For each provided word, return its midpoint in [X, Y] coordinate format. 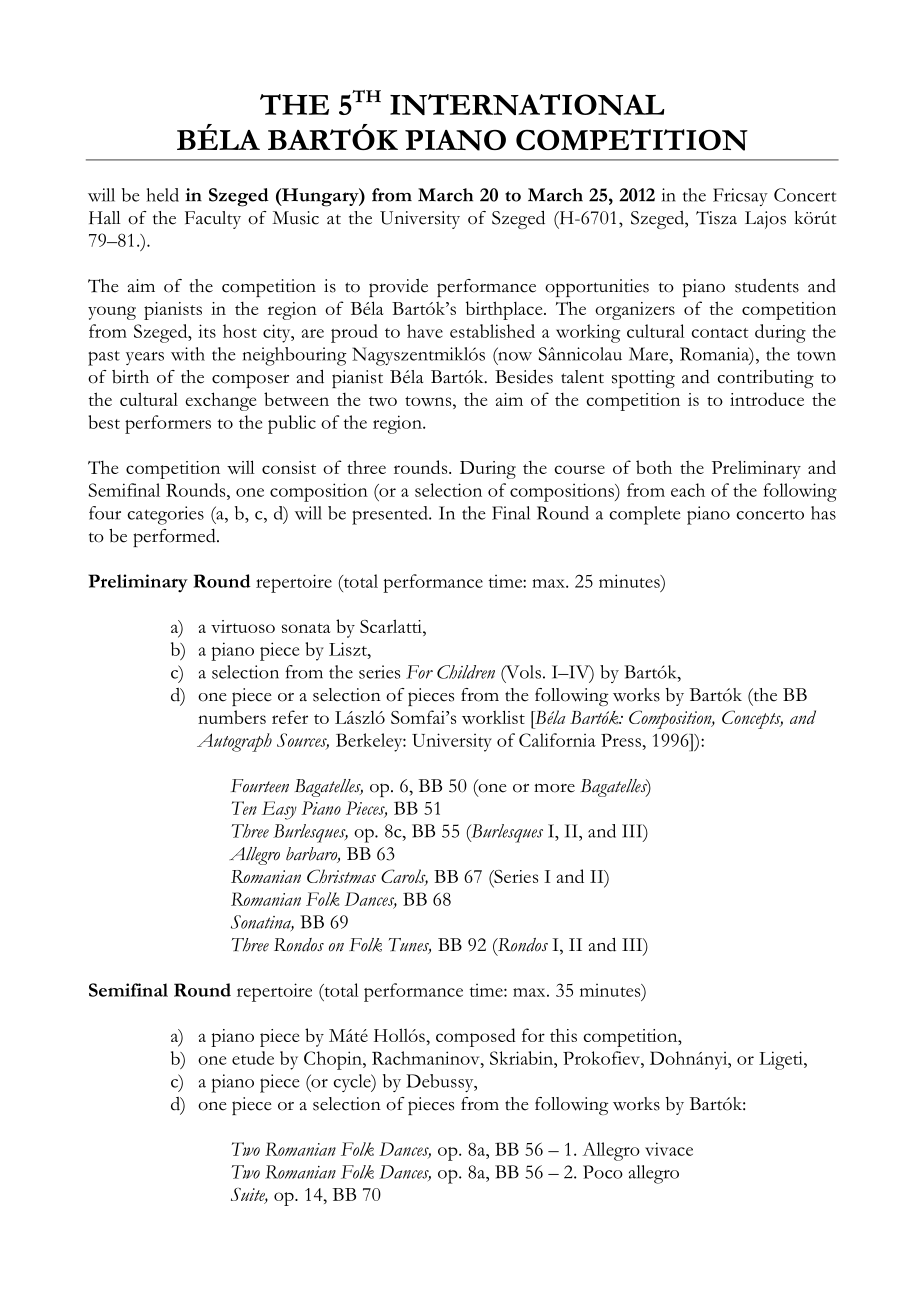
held [162, 195]
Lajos [765, 220]
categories [165, 515]
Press [621, 740]
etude [253, 1058]
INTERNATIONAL [527, 104]
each [688, 490]
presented [391, 515]
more [554, 788]
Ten [244, 808]
